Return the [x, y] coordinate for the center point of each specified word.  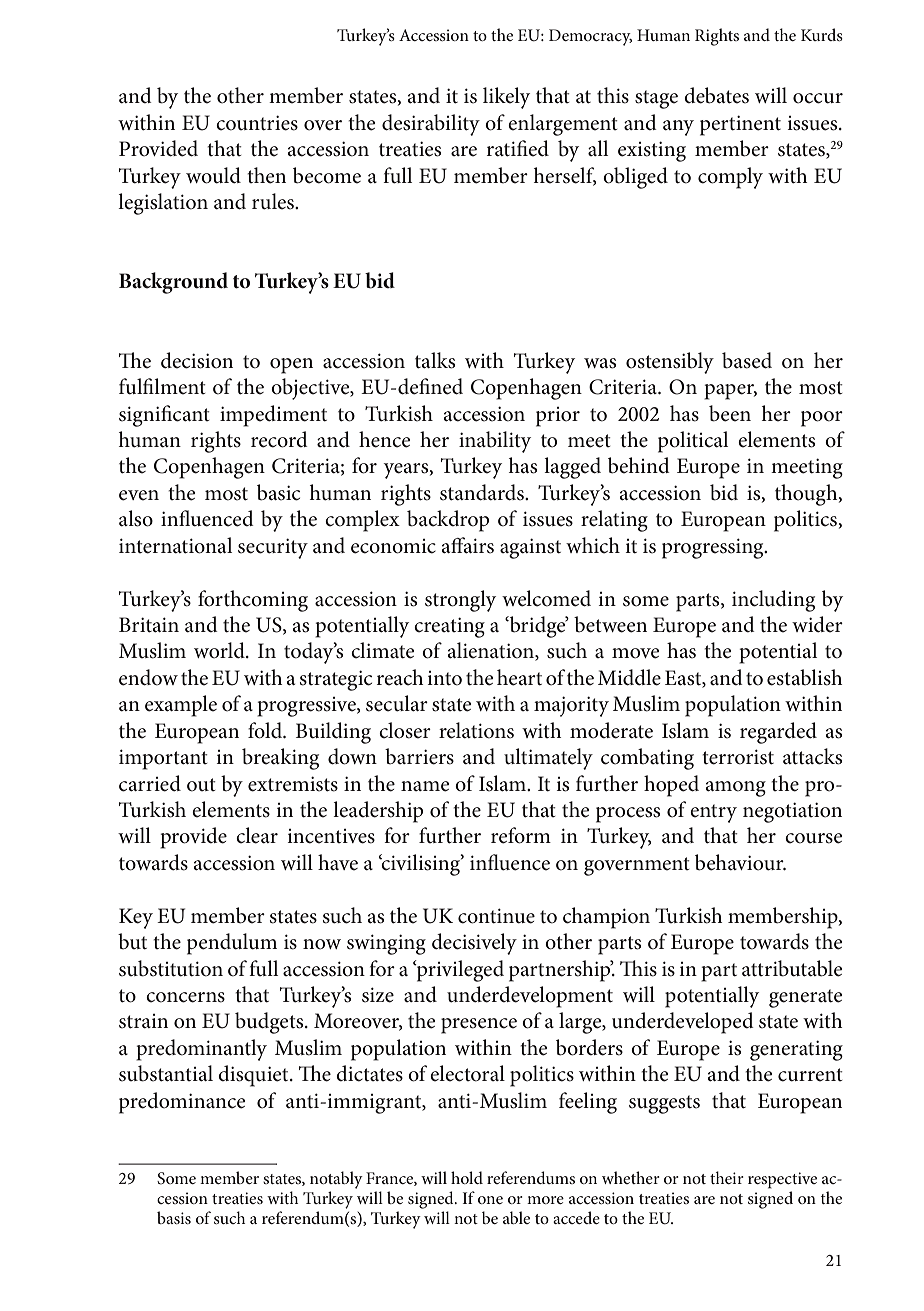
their [727, 1177]
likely [506, 98]
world [220, 650]
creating [449, 627]
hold [467, 1177]
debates [716, 95]
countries [257, 123]
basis [174, 1217]
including [773, 601]
